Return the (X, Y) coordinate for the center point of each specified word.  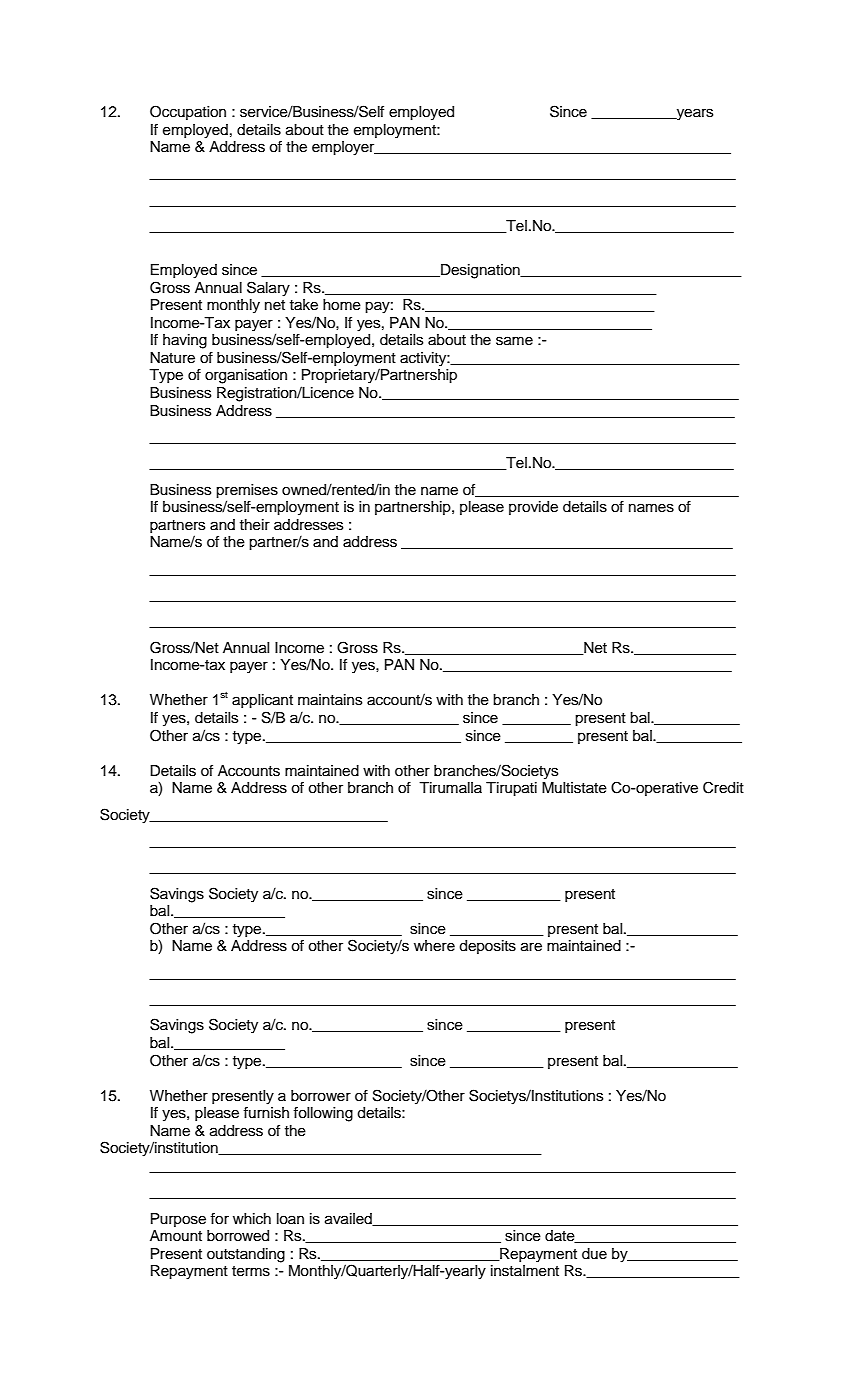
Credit (723, 787)
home (342, 305)
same (514, 341)
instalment (525, 1271)
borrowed (238, 1236)
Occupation (188, 112)
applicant (262, 701)
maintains (330, 700)
